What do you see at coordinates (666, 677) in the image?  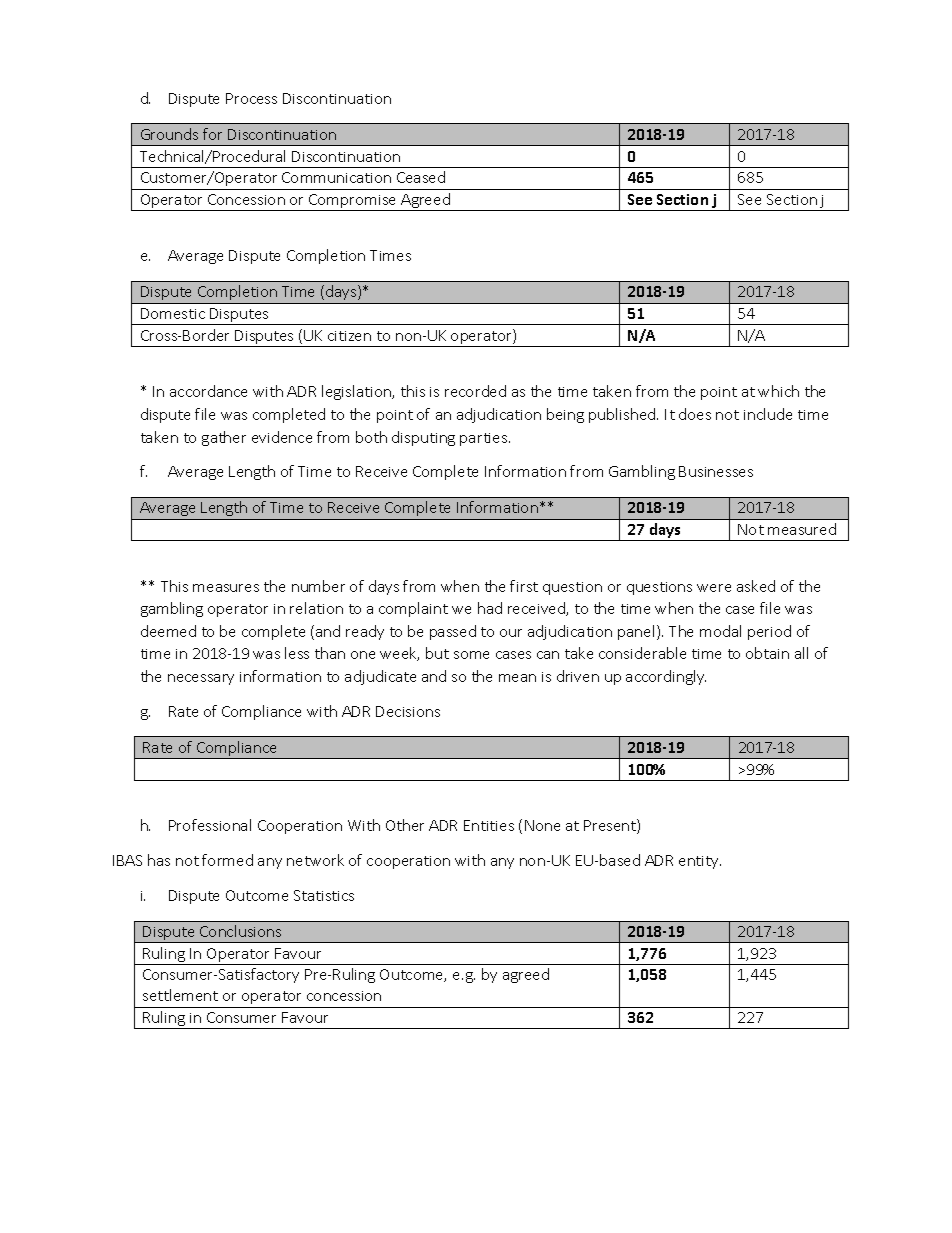 I see `accordingly` at bounding box center [666, 677].
